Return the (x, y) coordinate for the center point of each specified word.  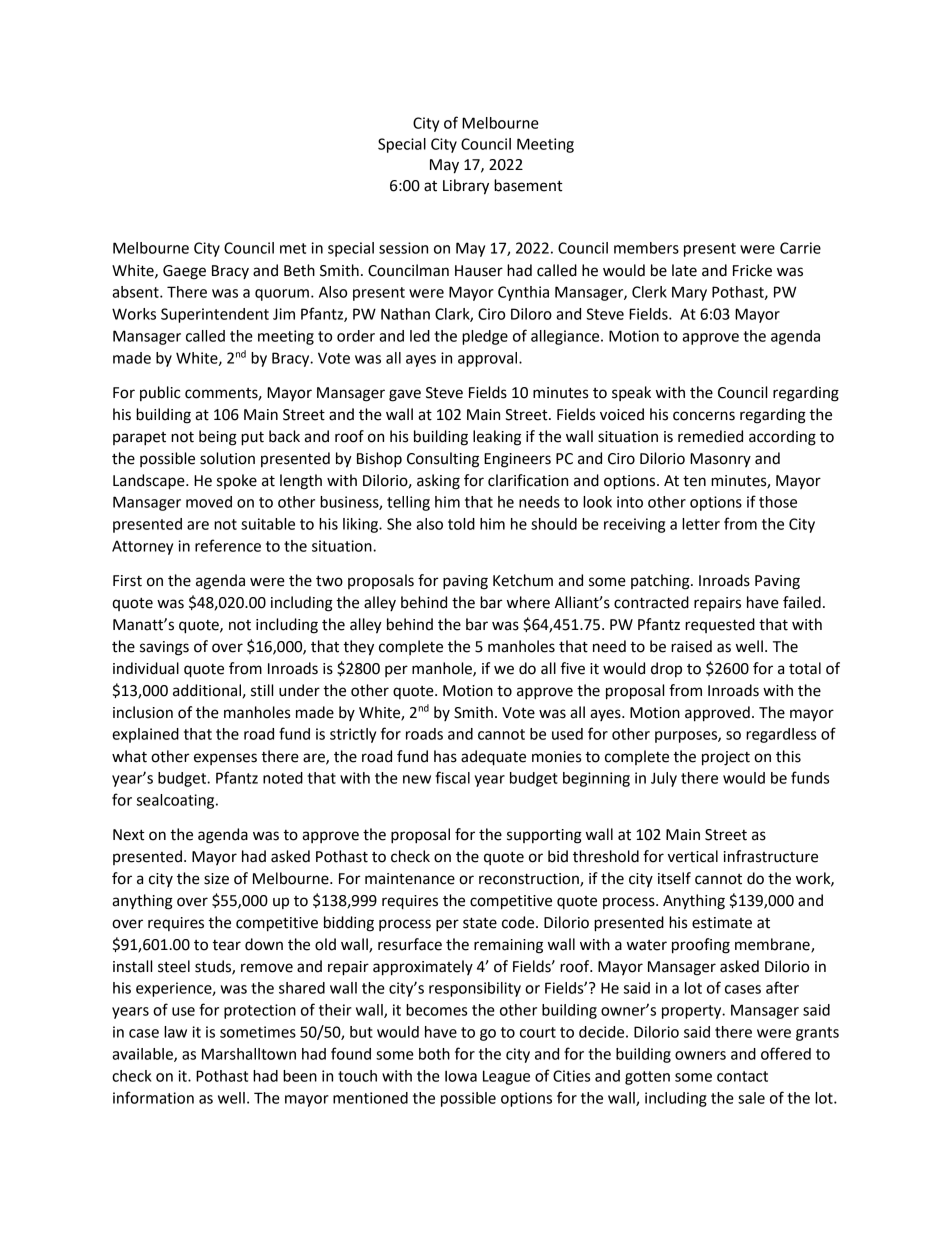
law (175, 1032)
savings (164, 648)
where (528, 602)
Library (466, 187)
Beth (299, 270)
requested (720, 625)
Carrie (800, 248)
